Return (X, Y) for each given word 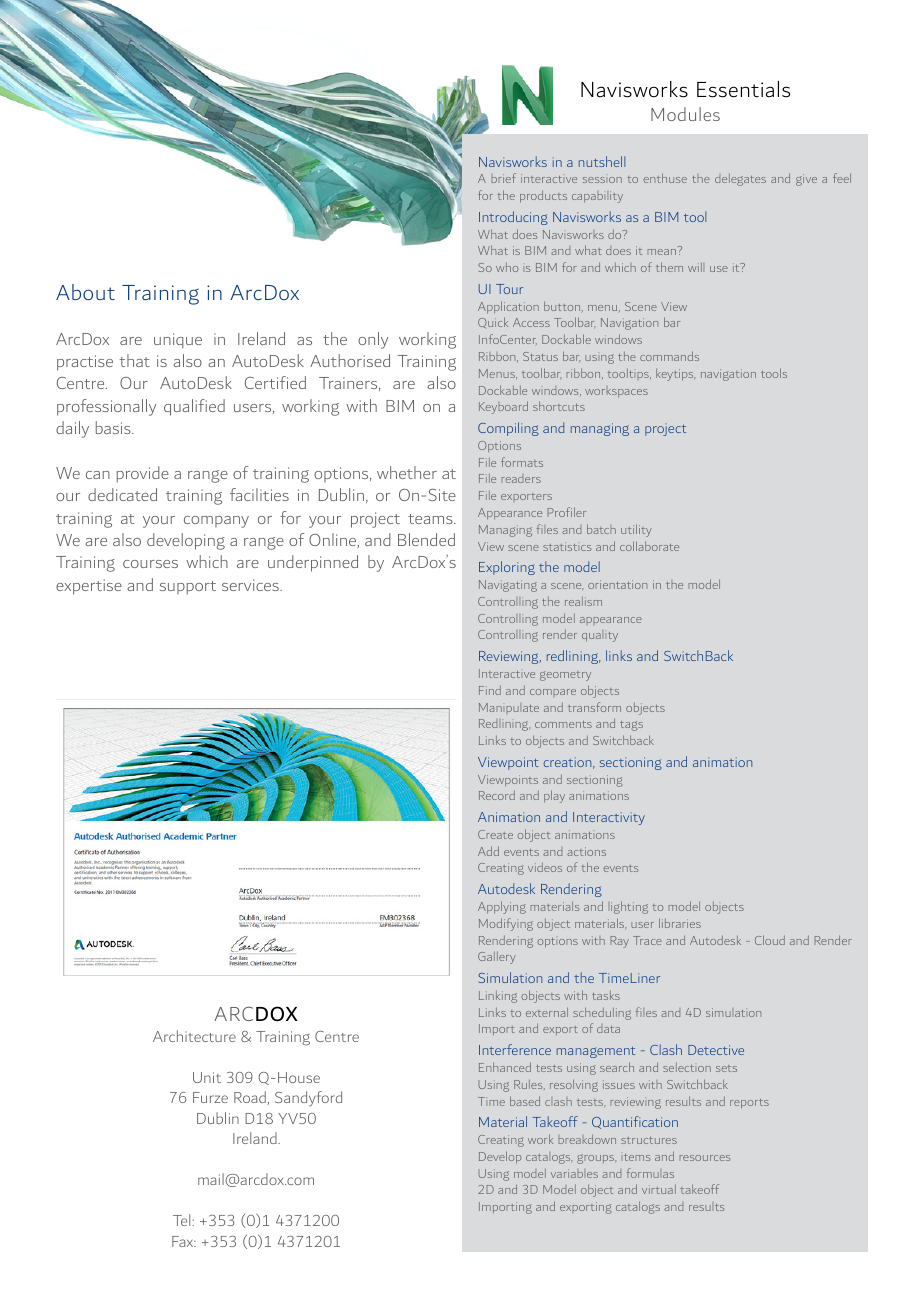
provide (143, 474)
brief (504, 178)
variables (574, 1173)
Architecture (194, 1036)
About (85, 292)
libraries (680, 923)
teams (431, 519)
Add (488, 851)
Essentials (743, 89)
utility (636, 530)
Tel (183, 1220)
